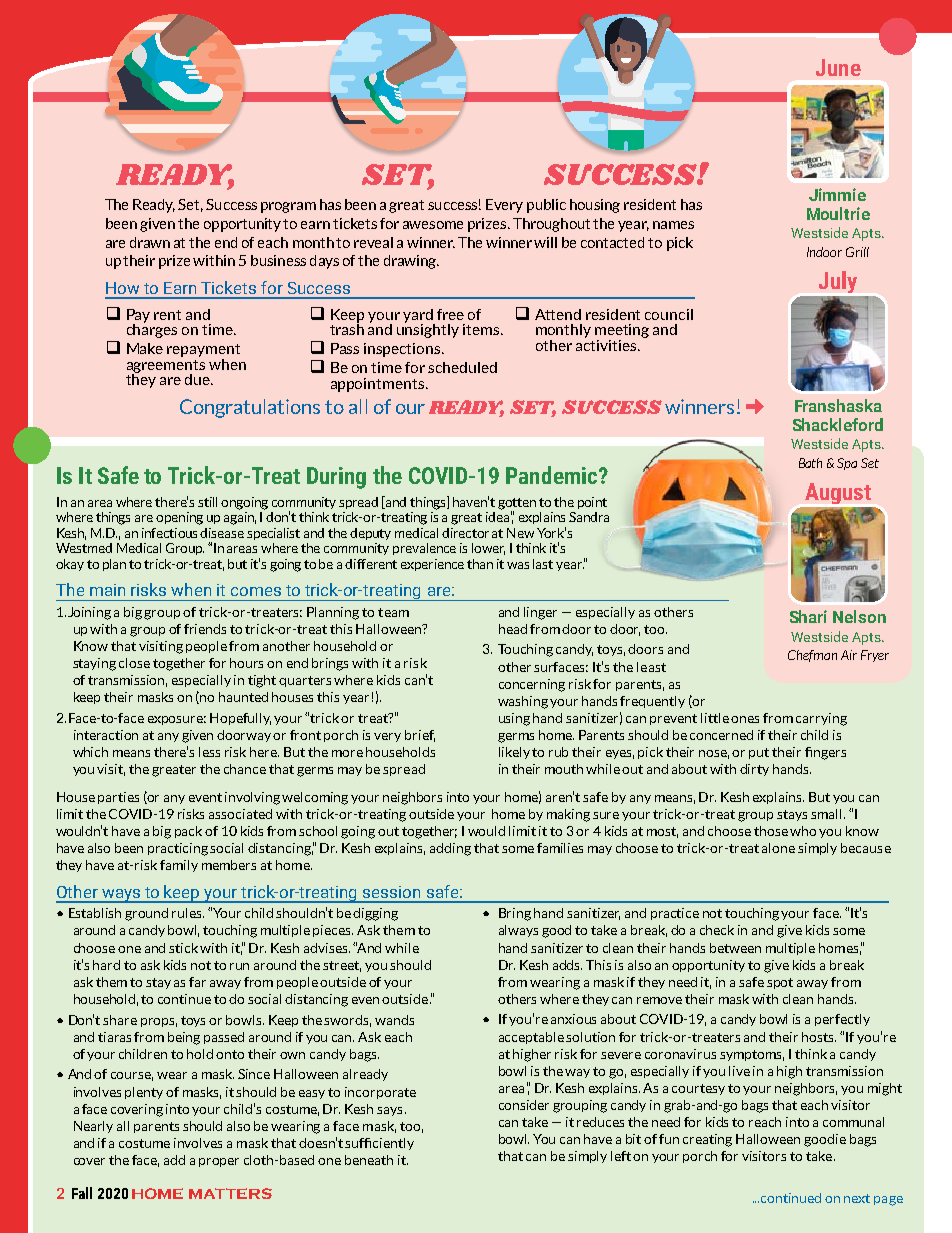 This screenshot has height=1233, width=952. I want to click on June, so click(838, 67).
